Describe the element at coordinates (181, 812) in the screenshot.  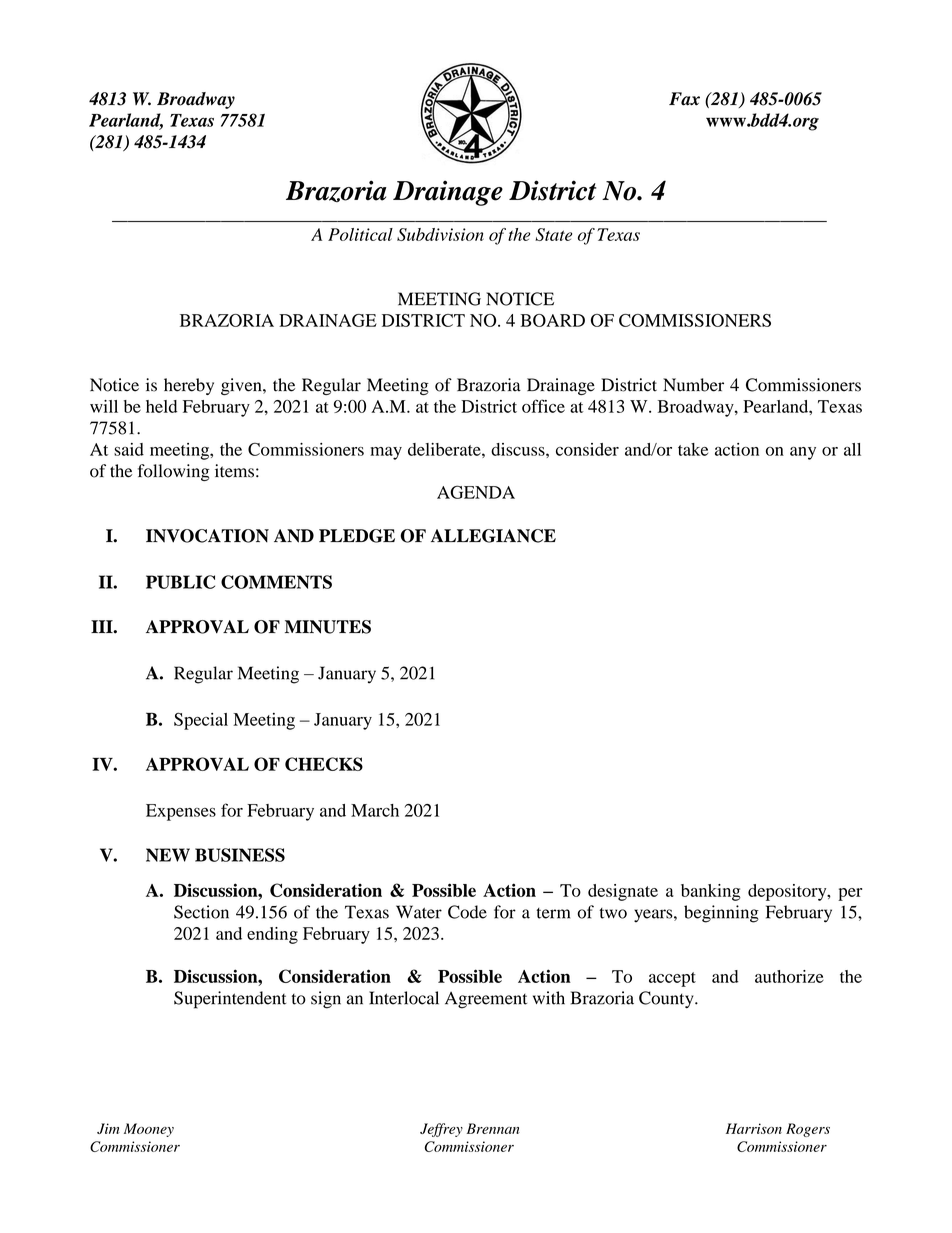
I see `Expenses` at that location.
